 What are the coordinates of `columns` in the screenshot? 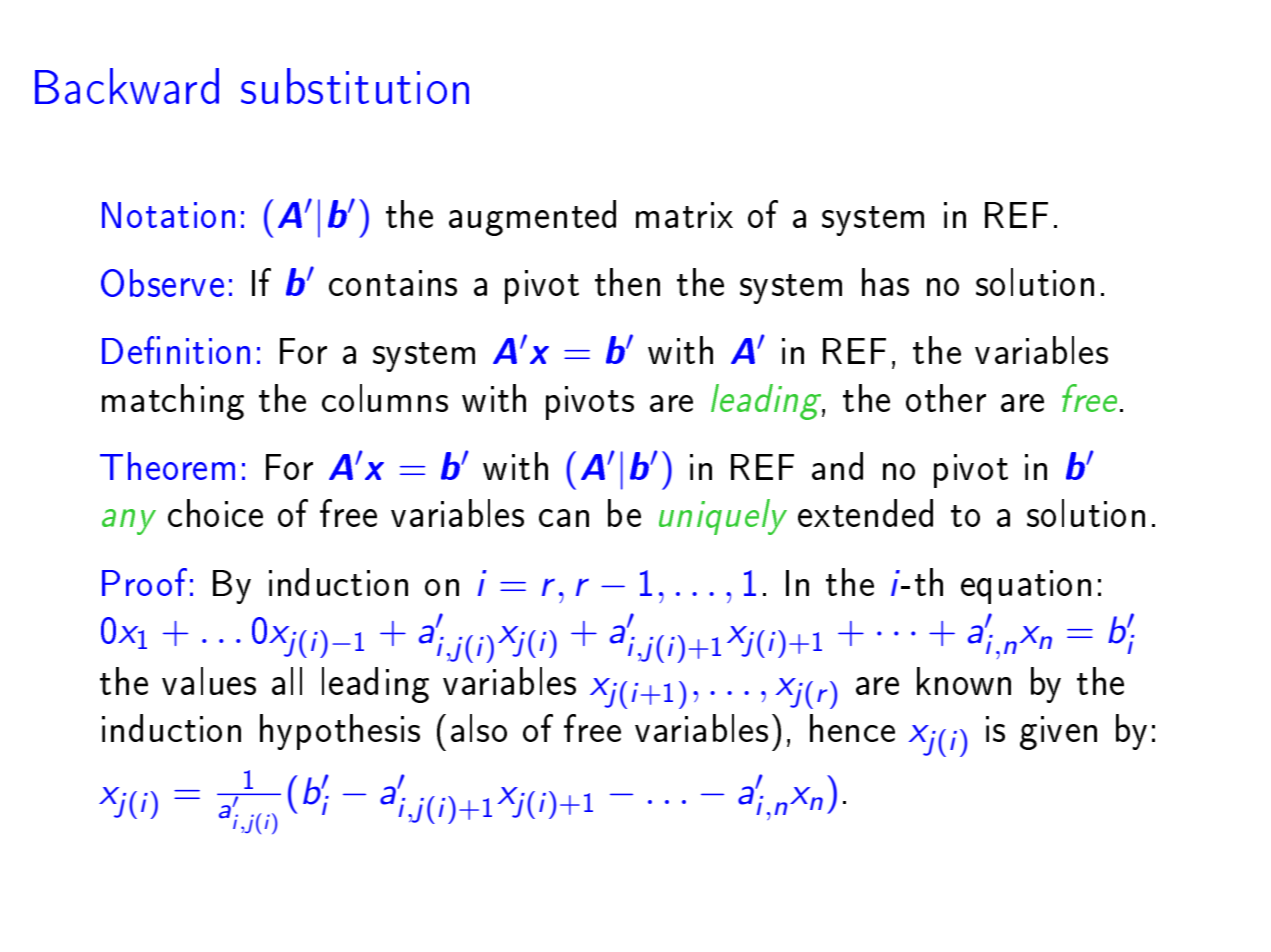 It's located at (385, 398).
